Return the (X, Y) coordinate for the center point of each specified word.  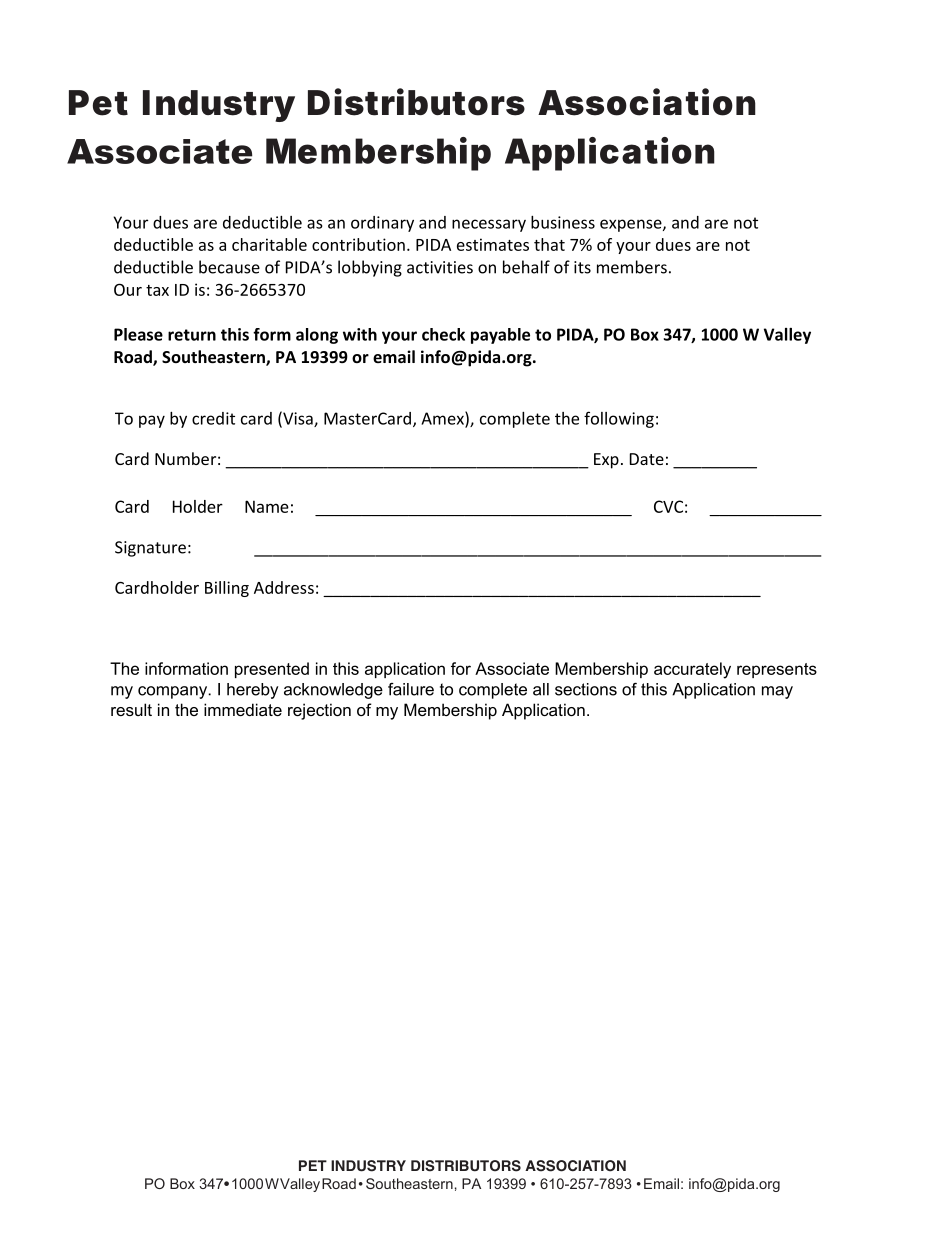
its (582, 267)
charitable (269, 244)
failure (411, 689)
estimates (493, 244)
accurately (692, 670)
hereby (252, 691)
